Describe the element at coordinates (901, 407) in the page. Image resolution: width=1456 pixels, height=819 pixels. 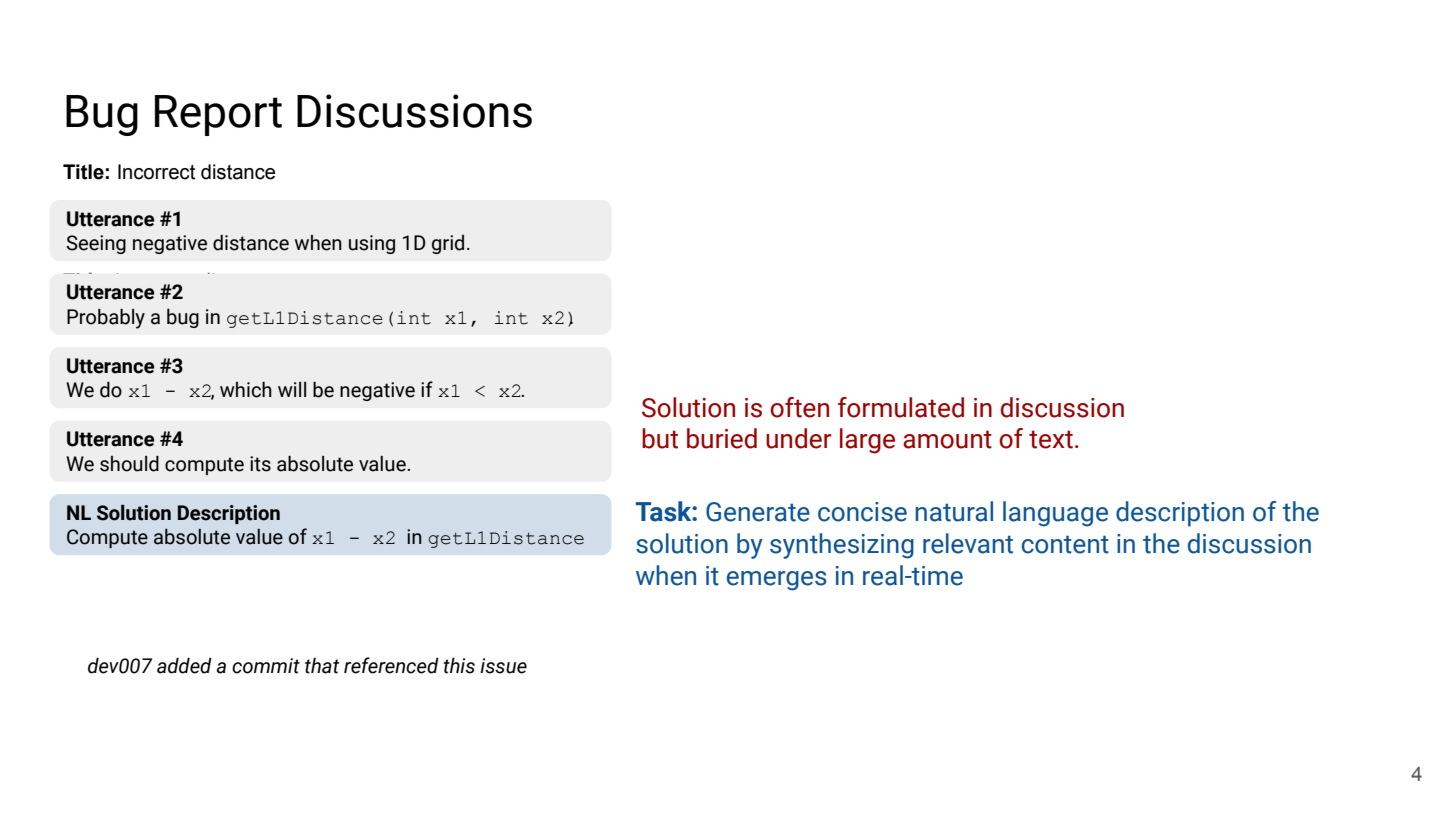
I see `formulated` at that location.
